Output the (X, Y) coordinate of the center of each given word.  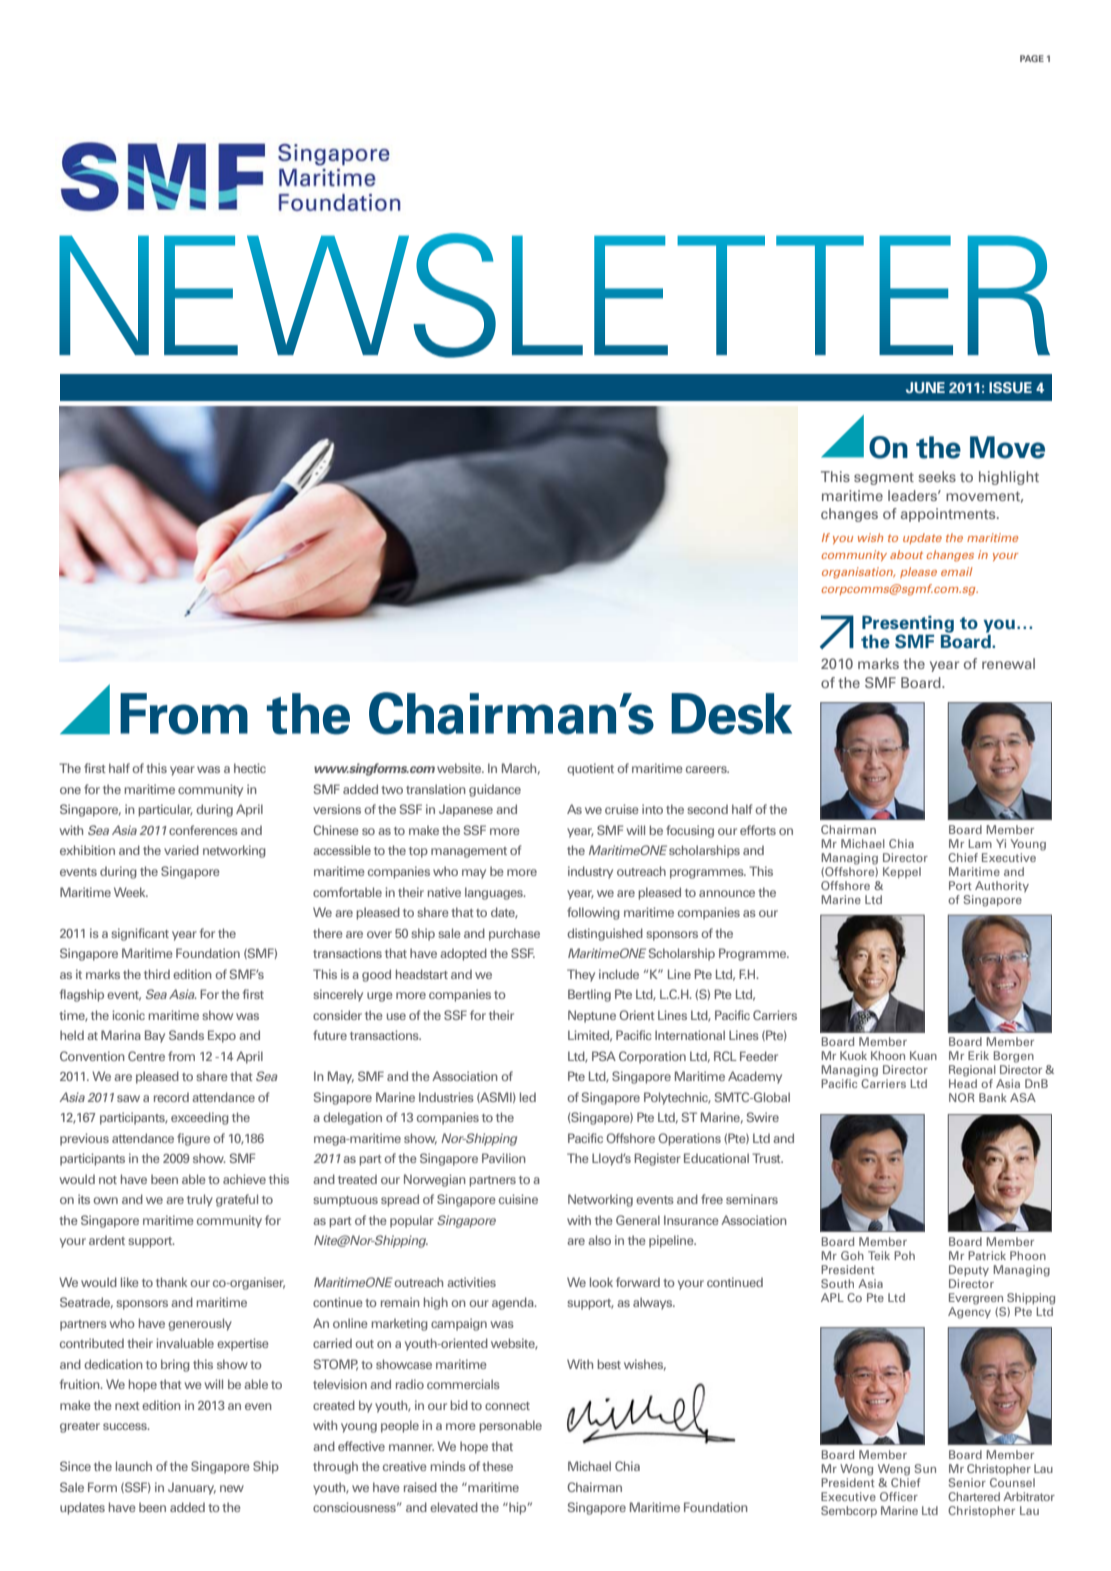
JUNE (925, 387)
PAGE (1032, 58)
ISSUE (1010, 387)
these (497, 1466)
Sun (925, 1468)
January (192, 1488)
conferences (203, 830)
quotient (590, 769)
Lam (980, 843)
